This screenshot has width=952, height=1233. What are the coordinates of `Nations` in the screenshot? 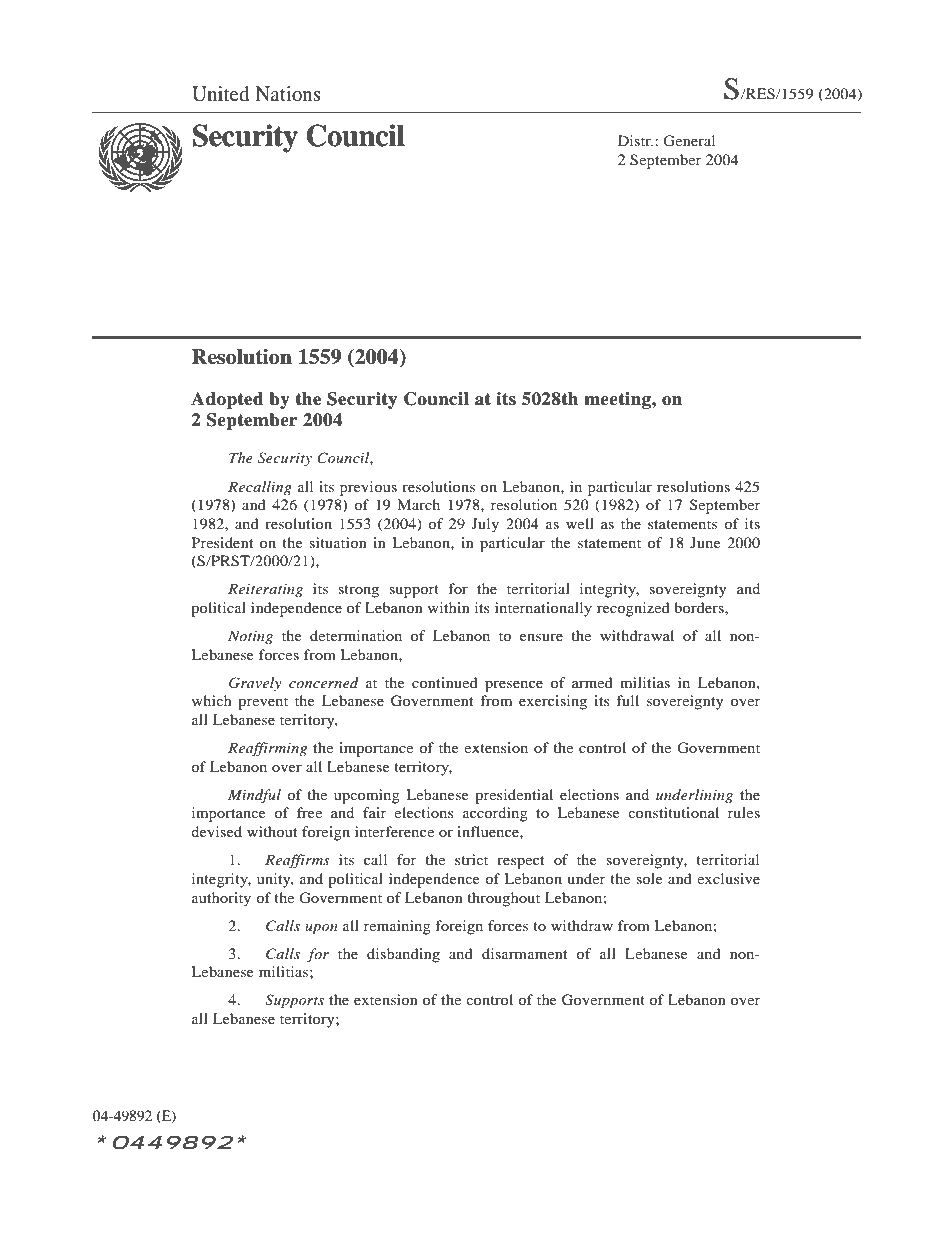 It's located at (288, 93).
